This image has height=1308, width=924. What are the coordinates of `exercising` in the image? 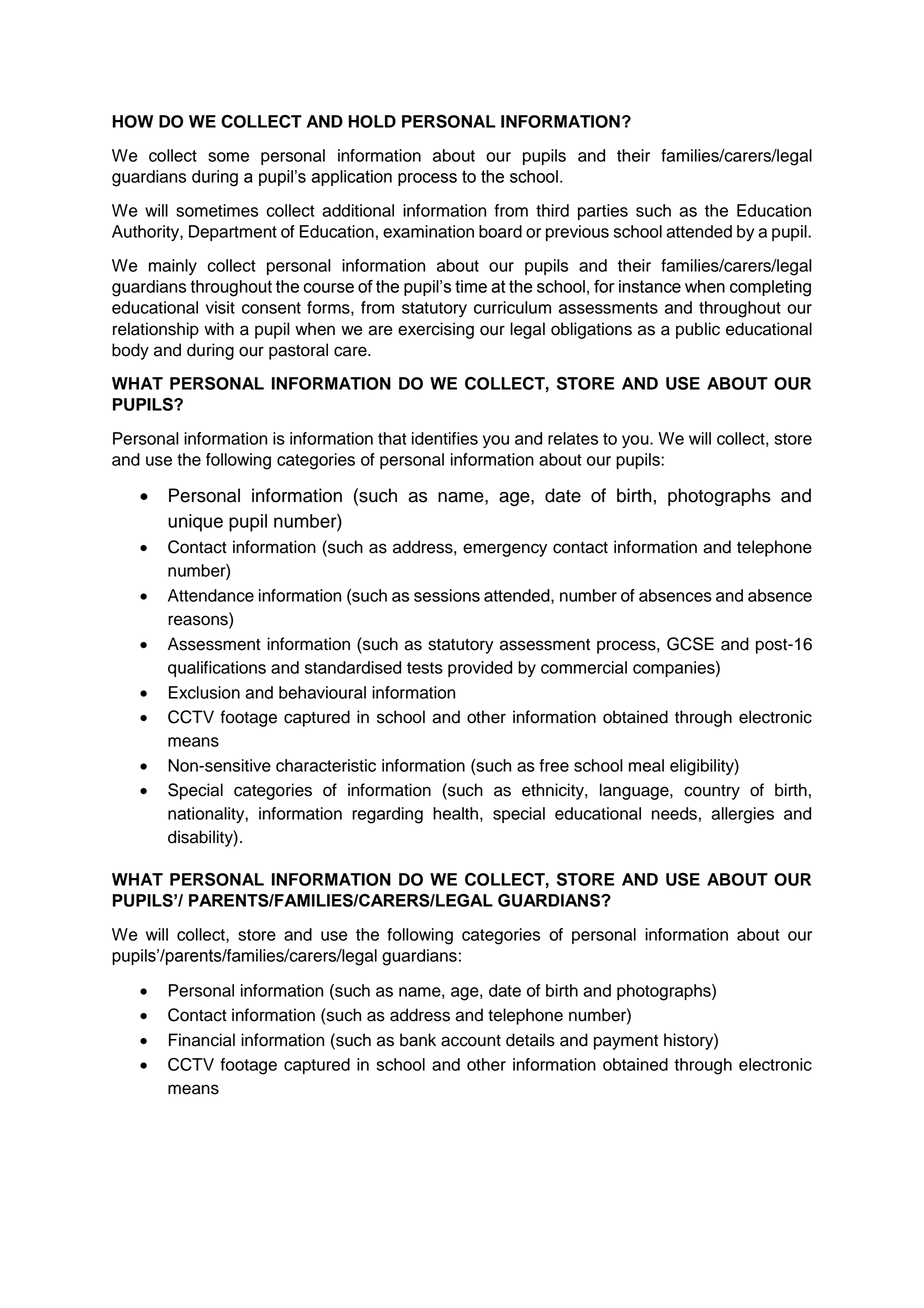 It's located at (436, 330).
